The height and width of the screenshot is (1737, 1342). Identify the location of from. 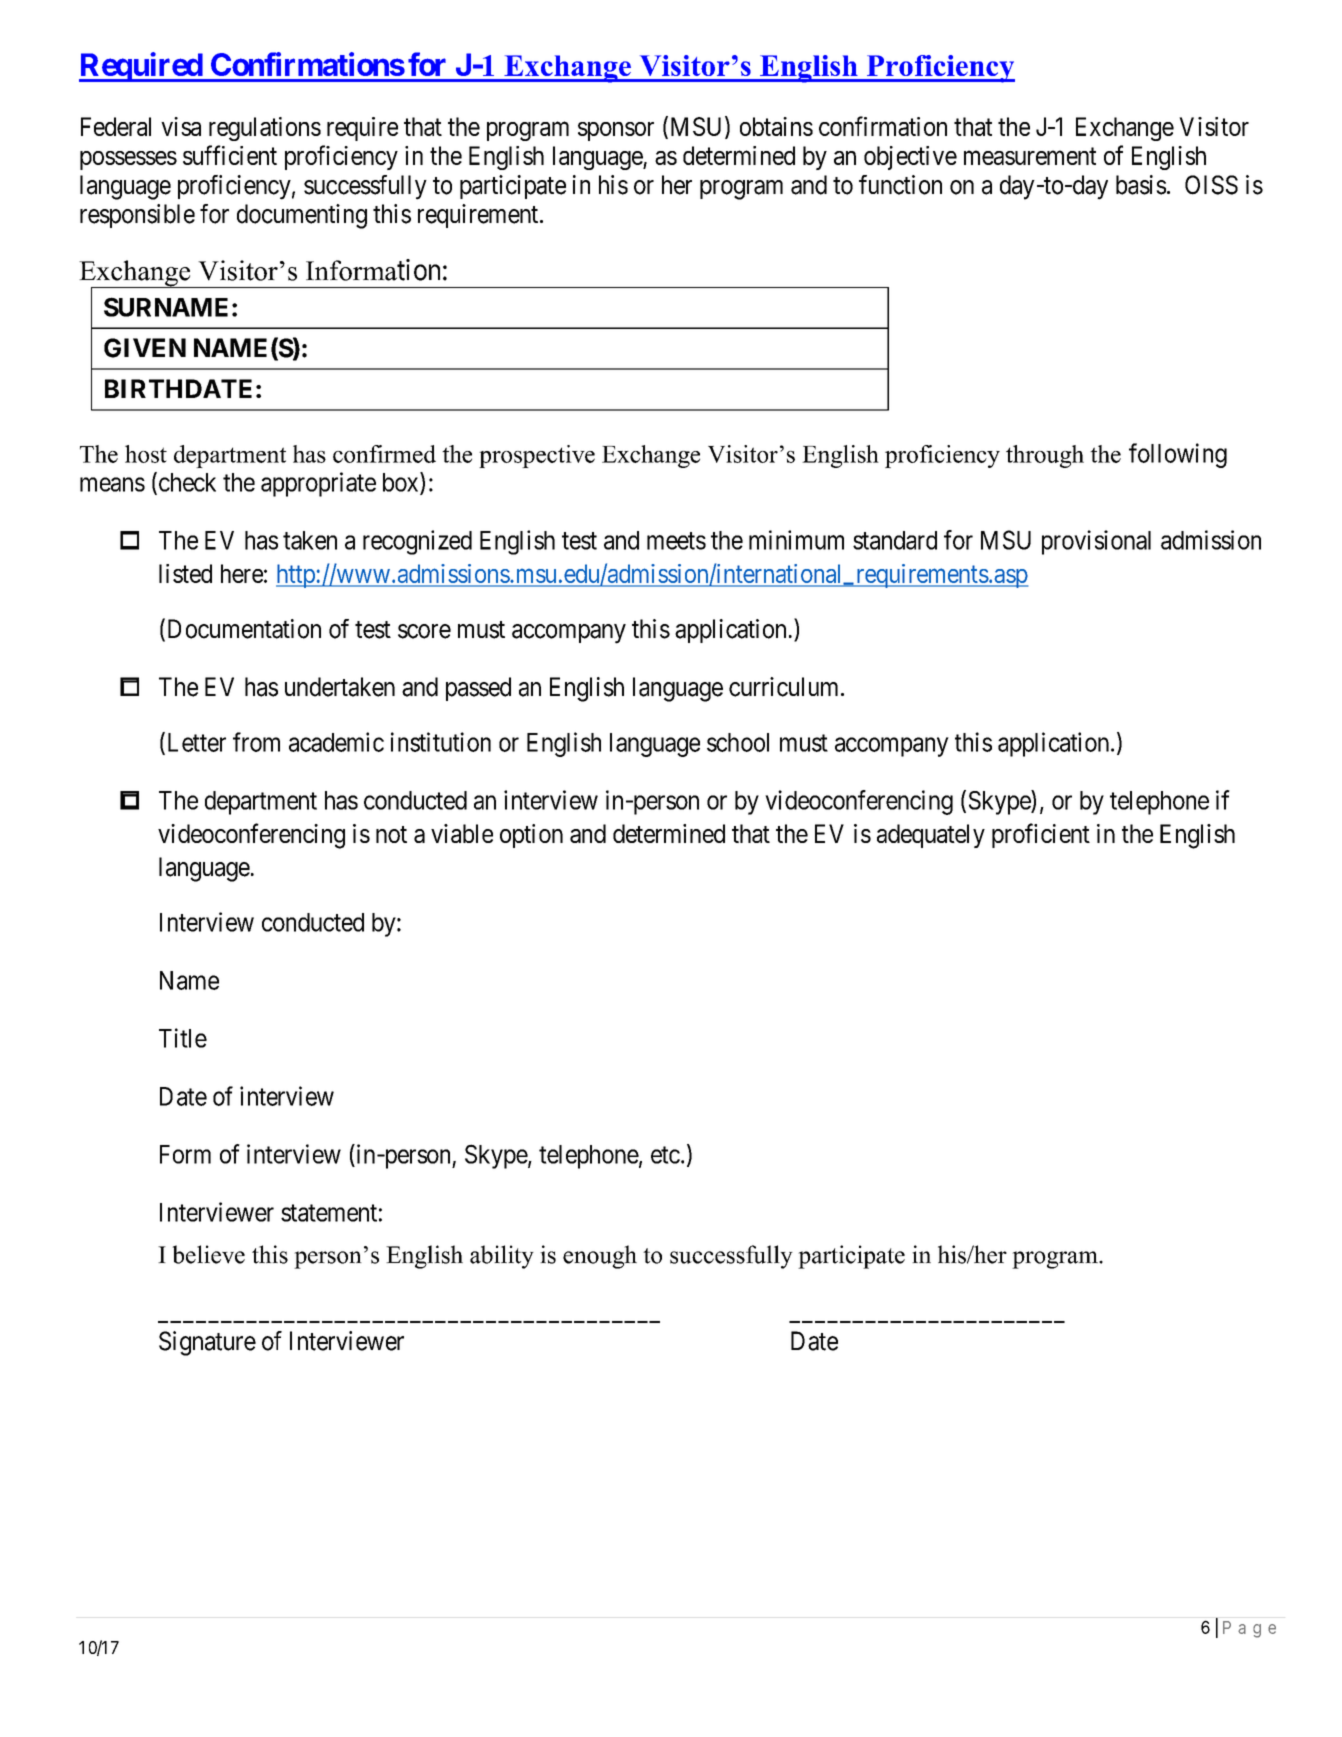
(256, 742).
